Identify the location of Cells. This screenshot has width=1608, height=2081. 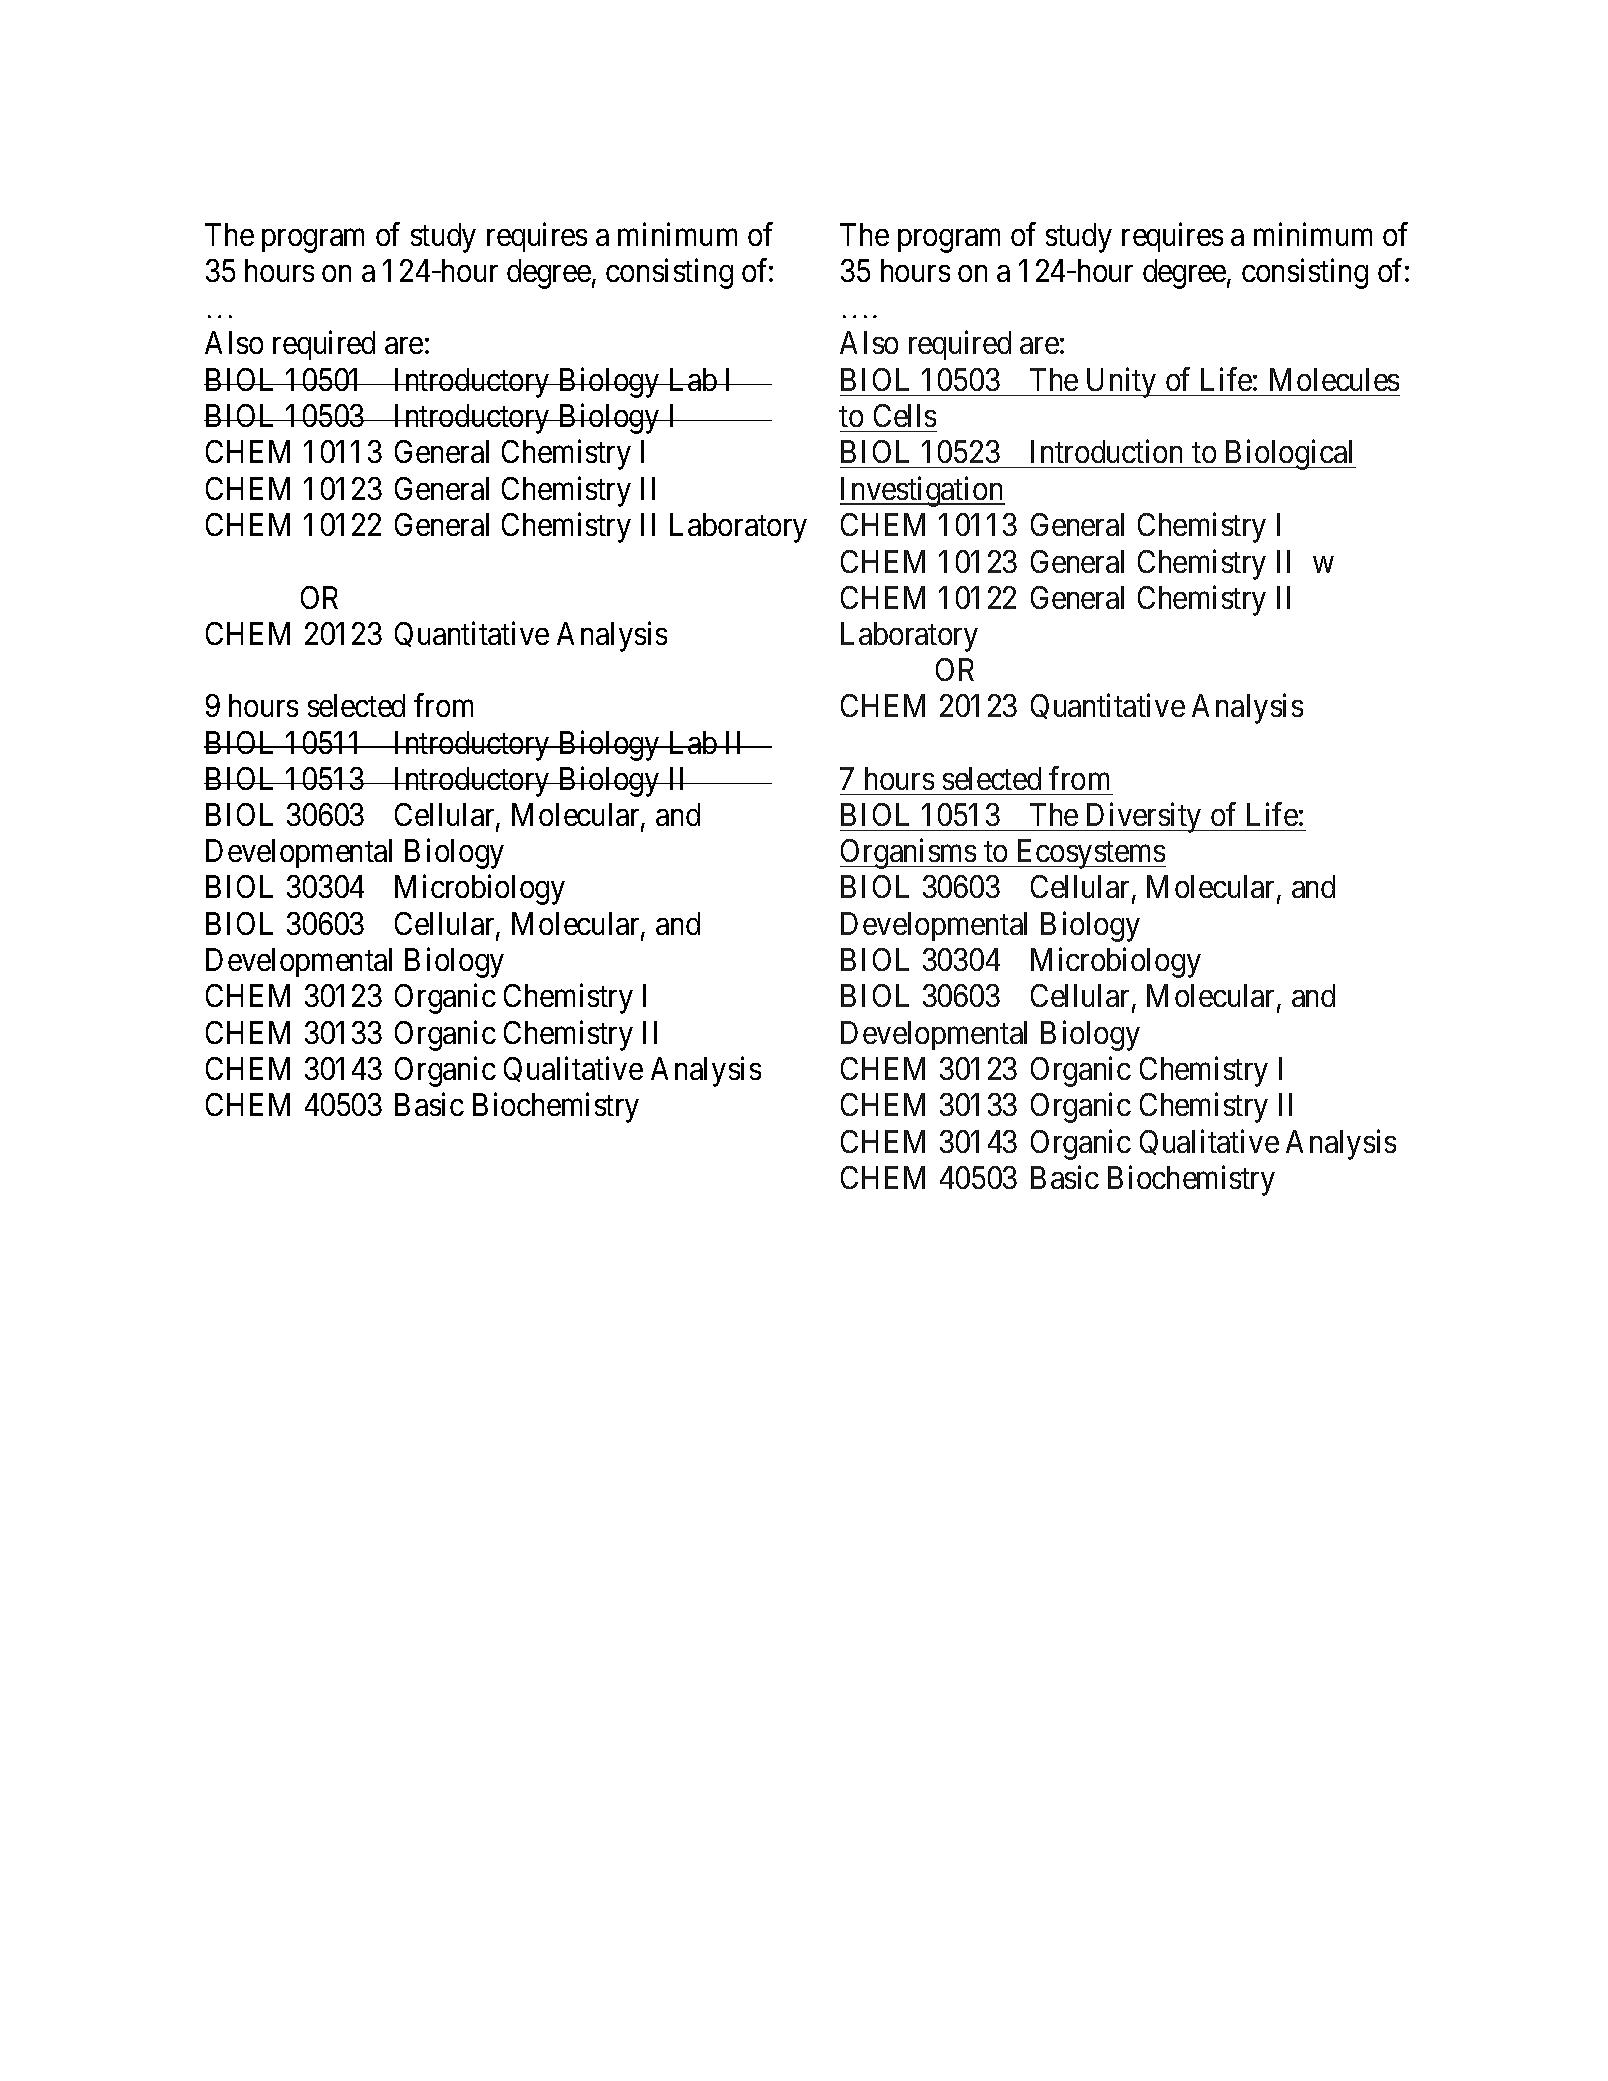
(905, 415).
